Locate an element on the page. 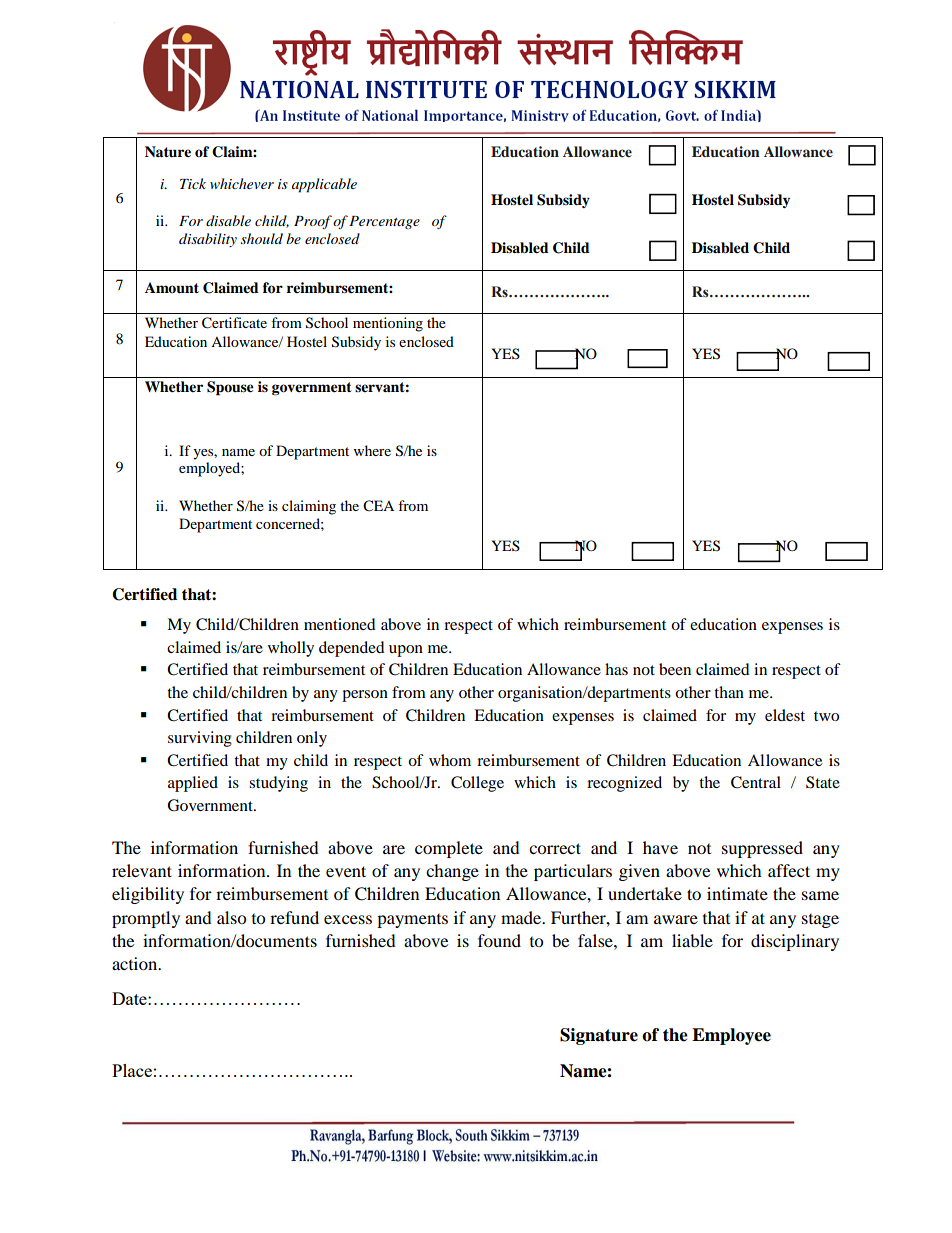 This document has height=1233, width=952. where is located at coordinates (372, 450).
